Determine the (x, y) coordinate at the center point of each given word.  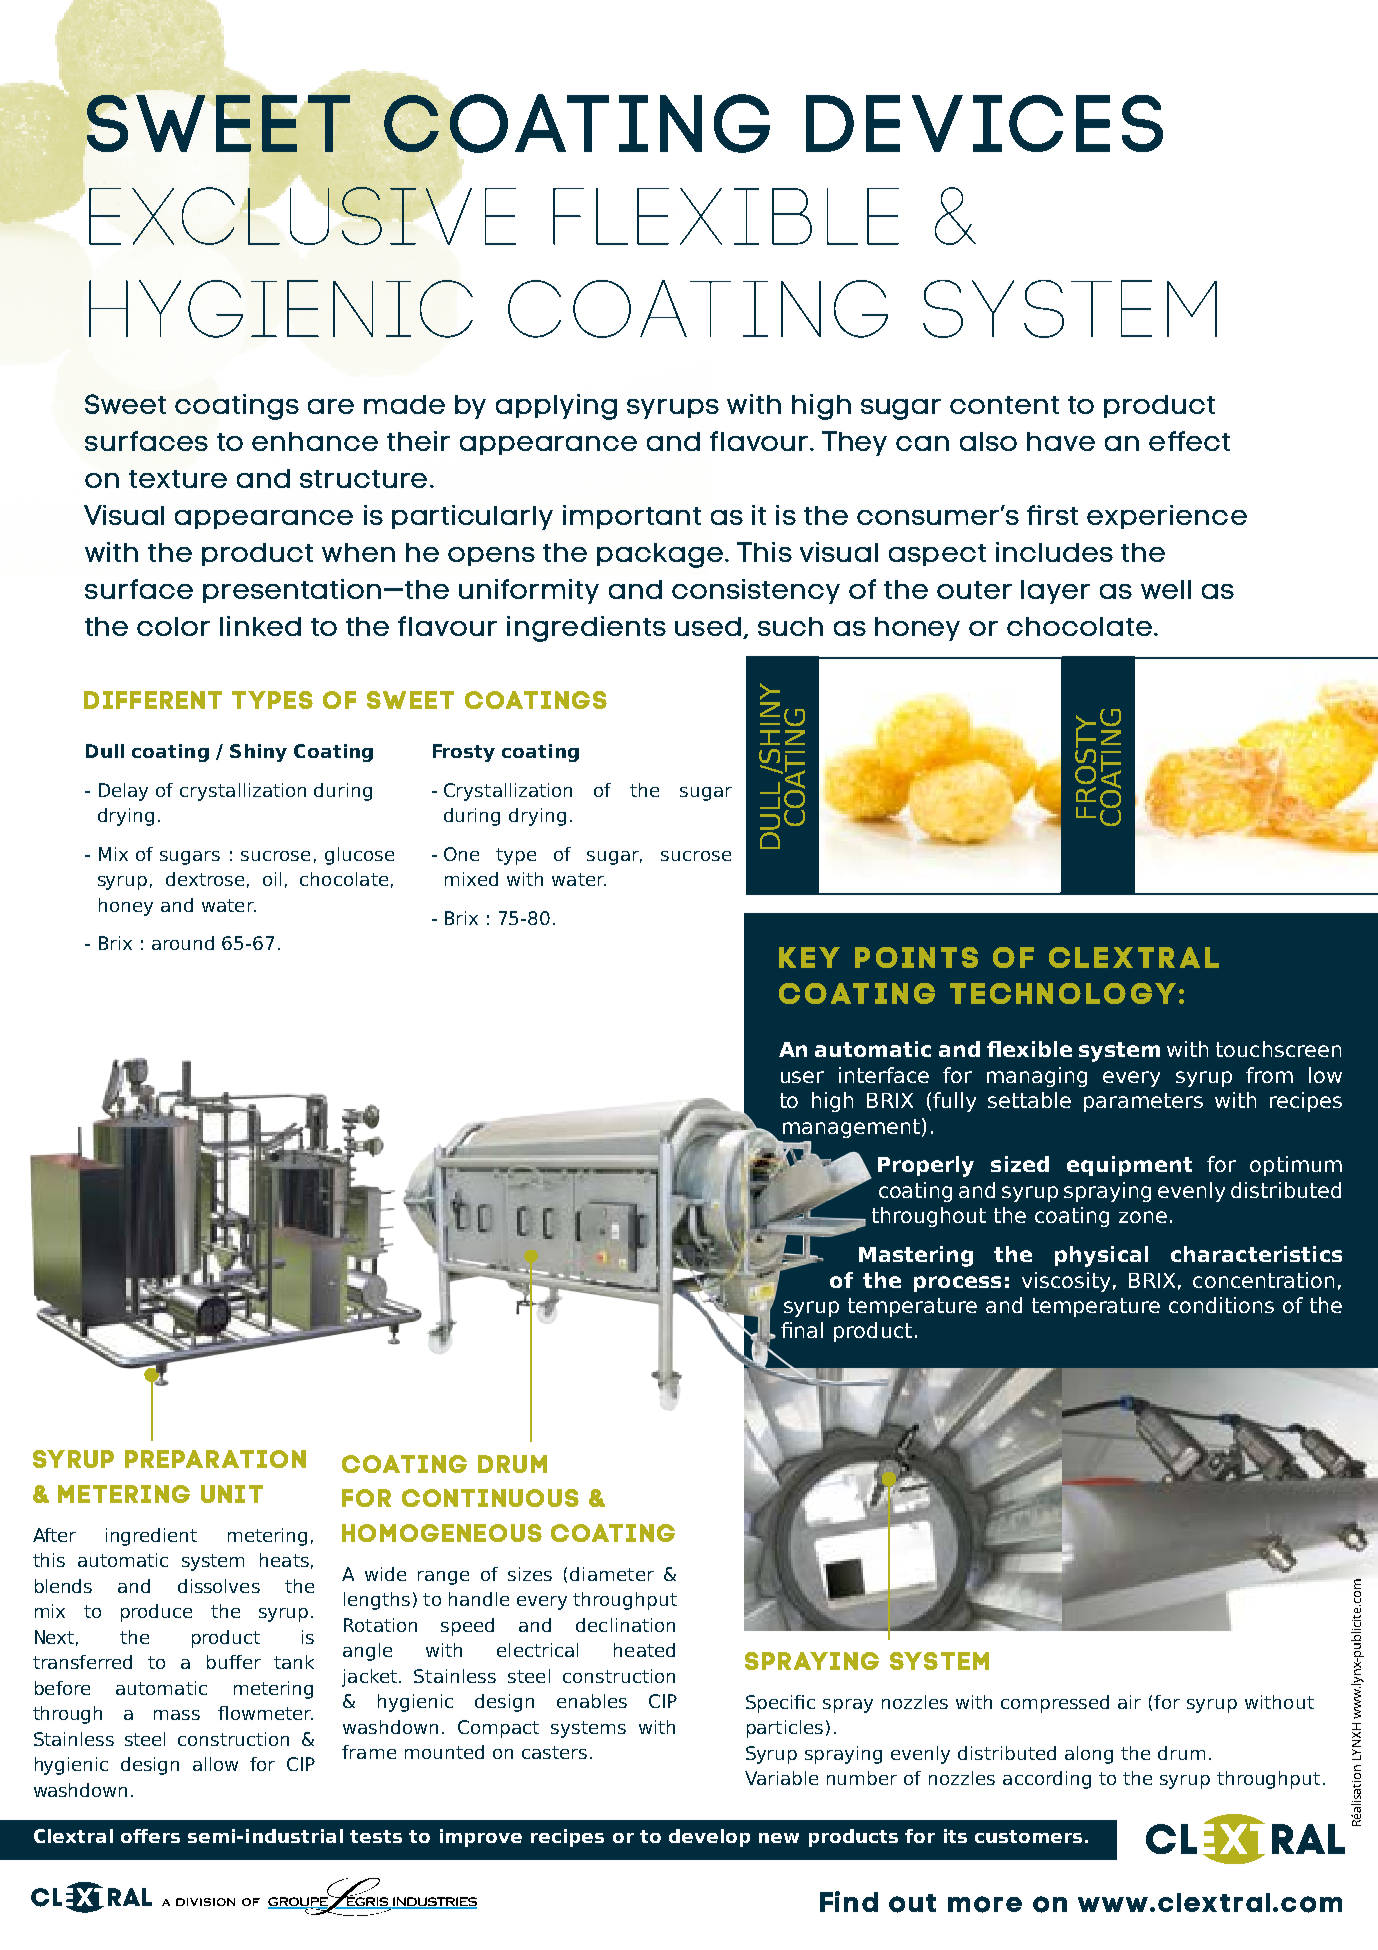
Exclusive (302, 216)
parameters (1143, 1102)
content (1004, 405)
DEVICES (984, 123)
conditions (1221, 1305)
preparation (215, 1459)
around (183, 943)
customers (1028, 1836)
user (802, 1077)
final (802, 1330)
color (173, 626)
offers (150, 1836)
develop (709, 1838)
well (1166, 589)
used (709, 628)
